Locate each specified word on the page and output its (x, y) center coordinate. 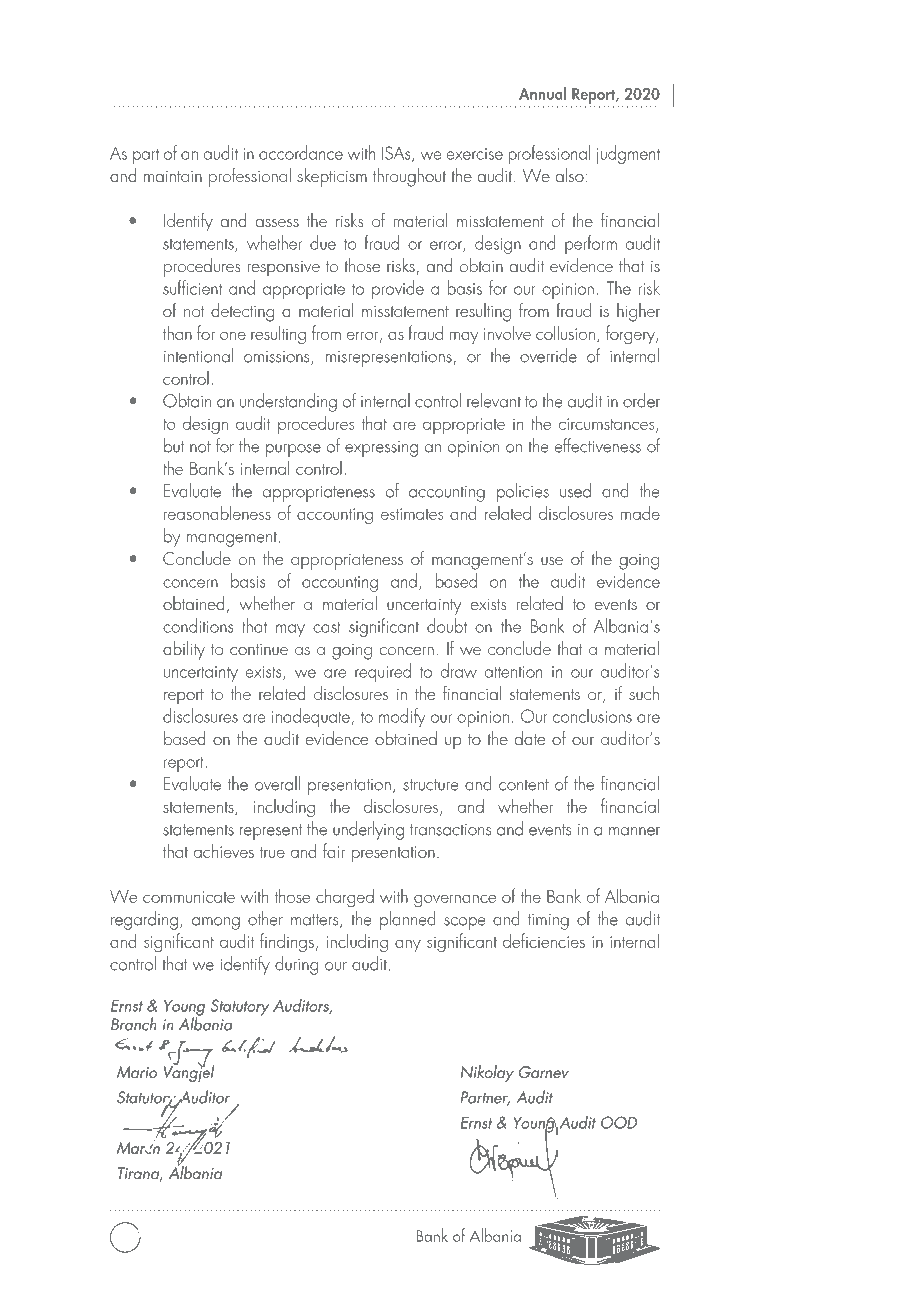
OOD (619, 1122)
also (570, 175)
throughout (409, 177)
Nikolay (487, 1073)
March (138, 1146)
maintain (173, 176)
